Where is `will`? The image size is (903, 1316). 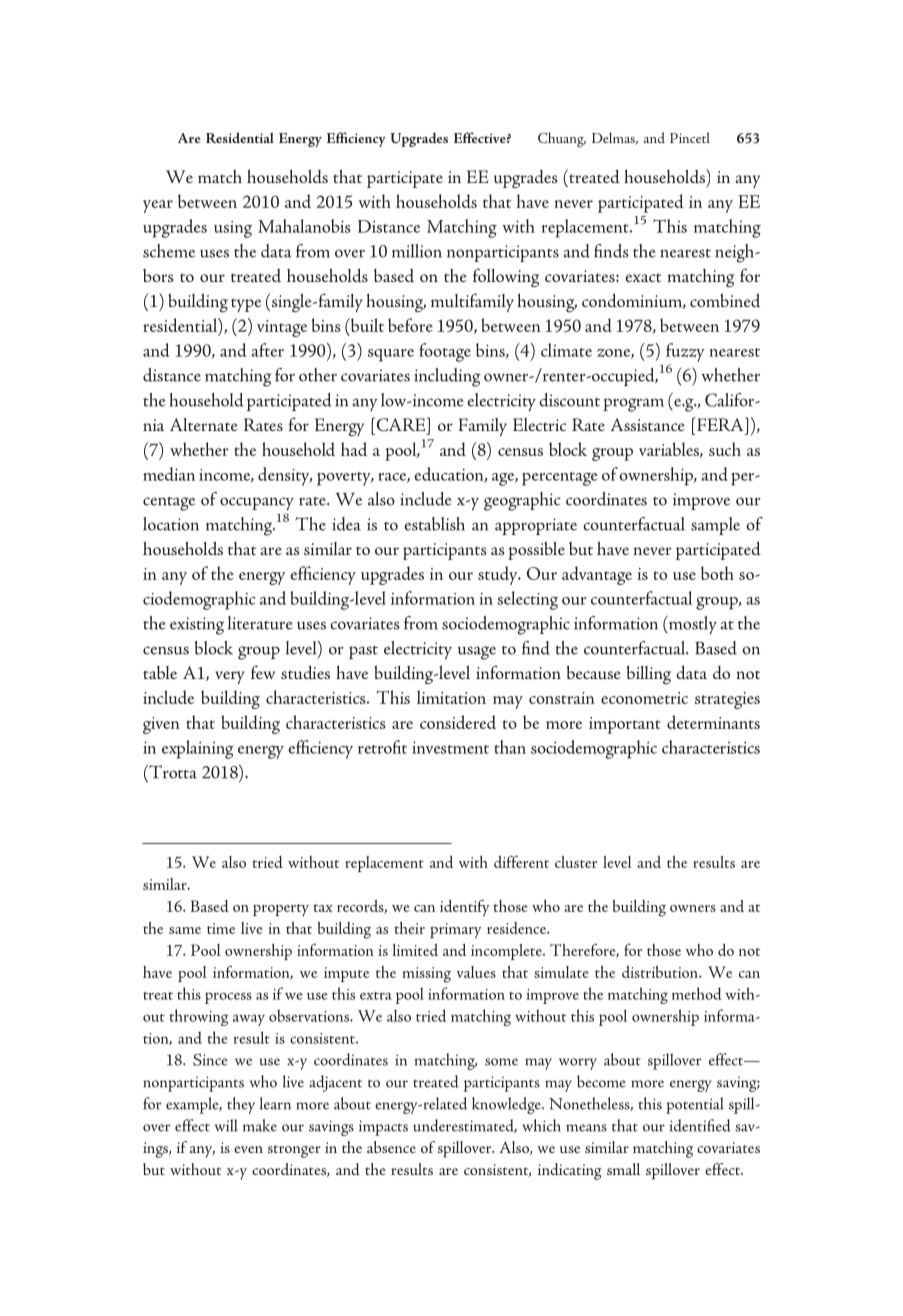
will is located at coordinates (226, 1125).
